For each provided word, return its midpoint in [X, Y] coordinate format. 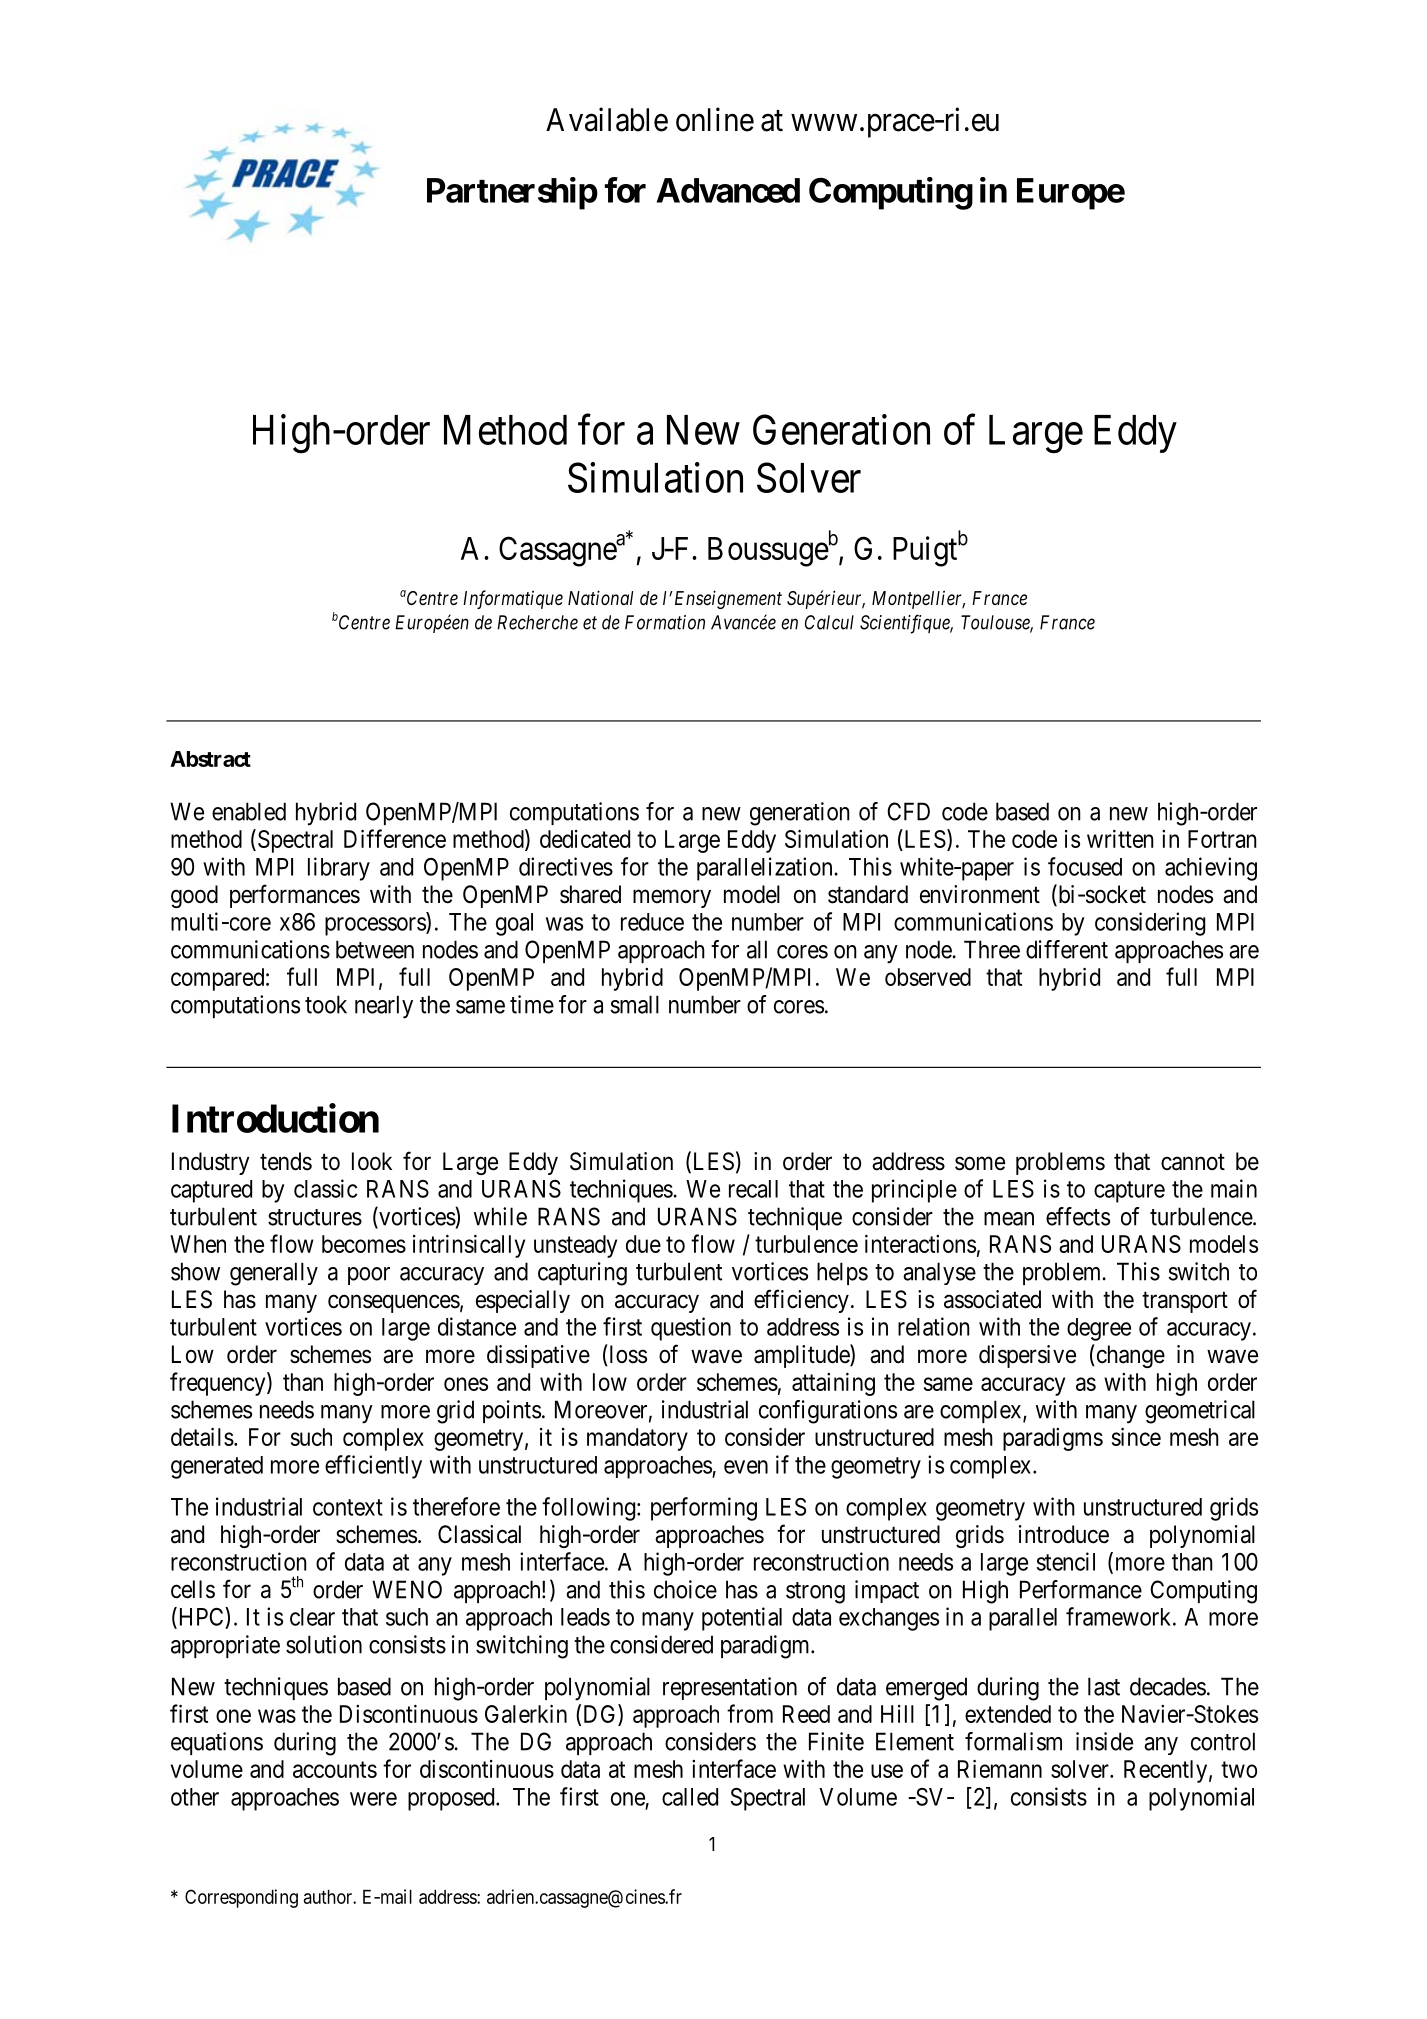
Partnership [512, 193]
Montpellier [918, 599]
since [1136, 1436]
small [634, 1004]
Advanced [728, 190]
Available [607, 119]
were [373, 1799]
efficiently [373, 1467]
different [1067, 949]
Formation [665, 622]
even [746, 1467]
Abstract [210, 759]
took [326, 1004]
